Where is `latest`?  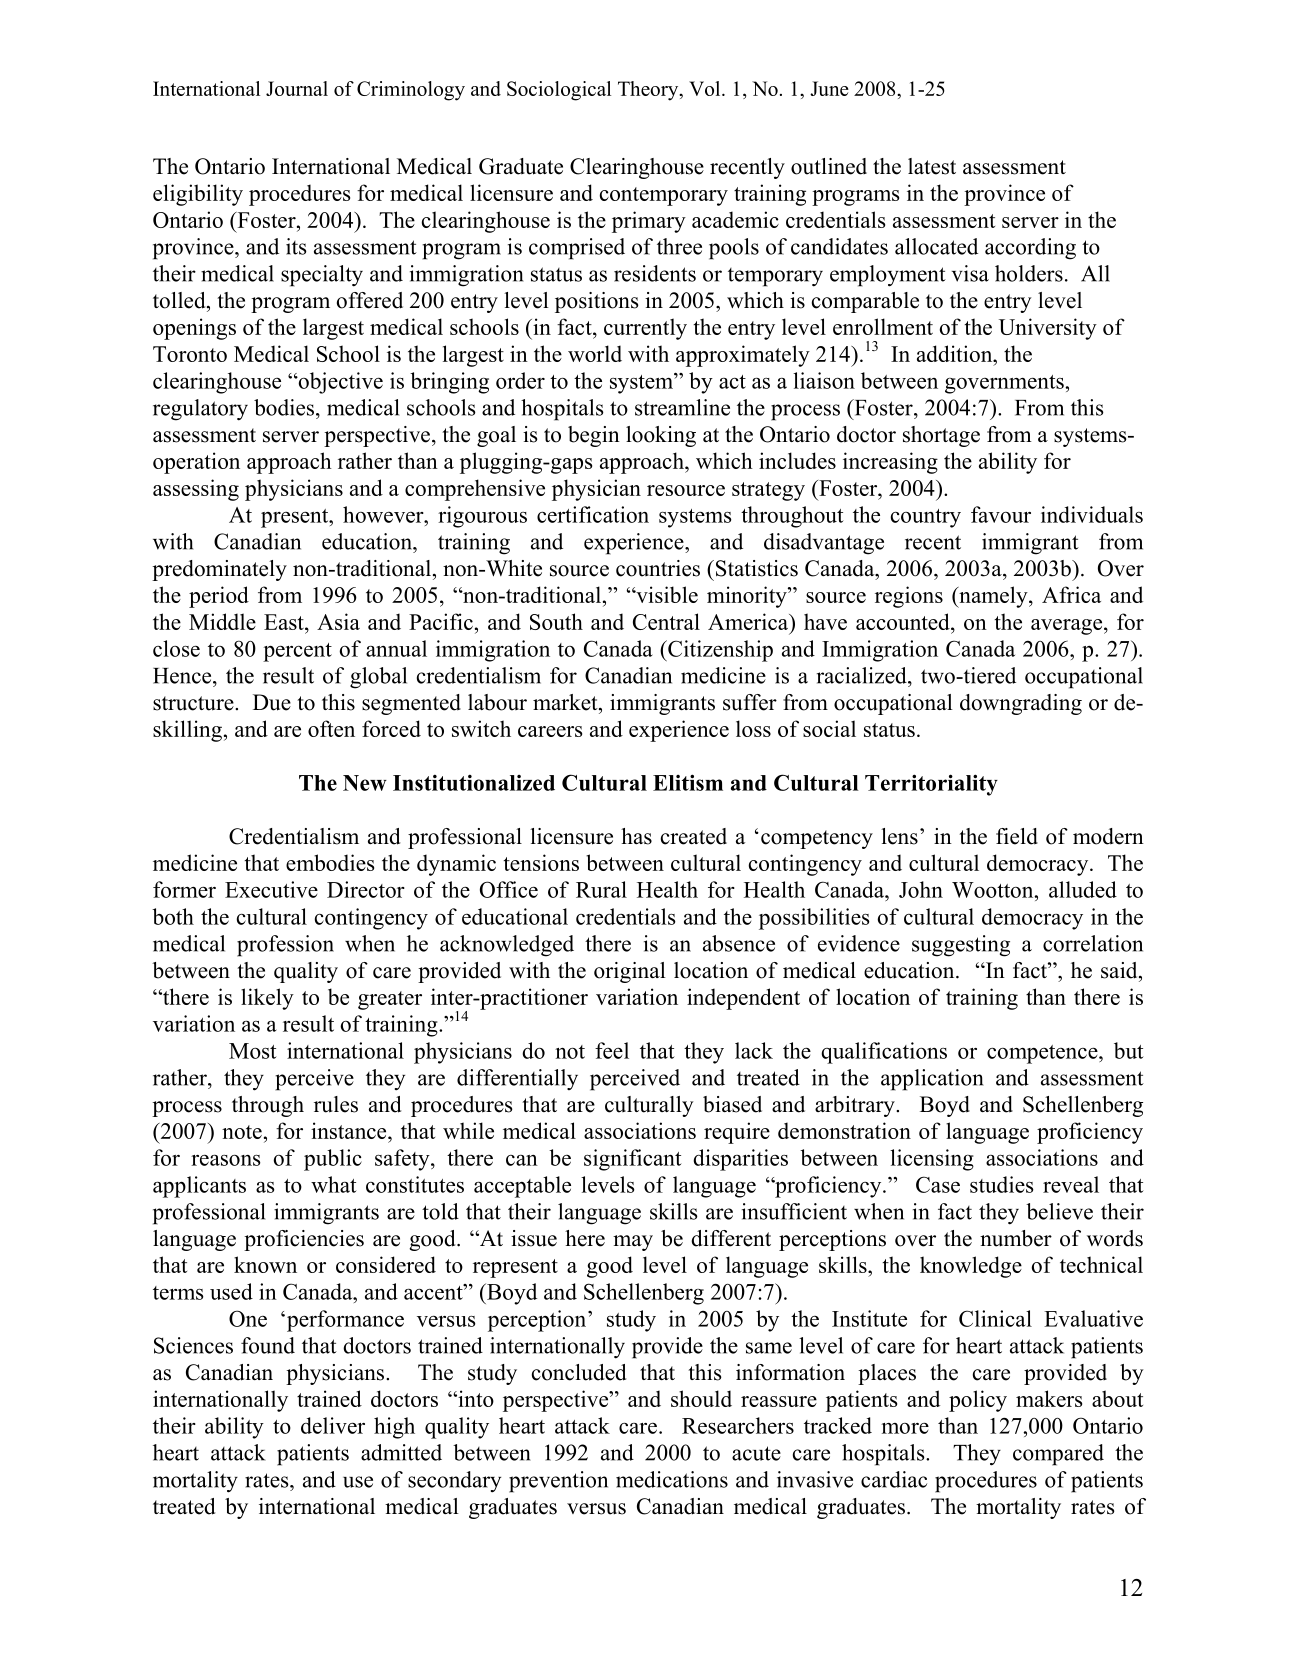 latest is located at coordinates (932, 166).
